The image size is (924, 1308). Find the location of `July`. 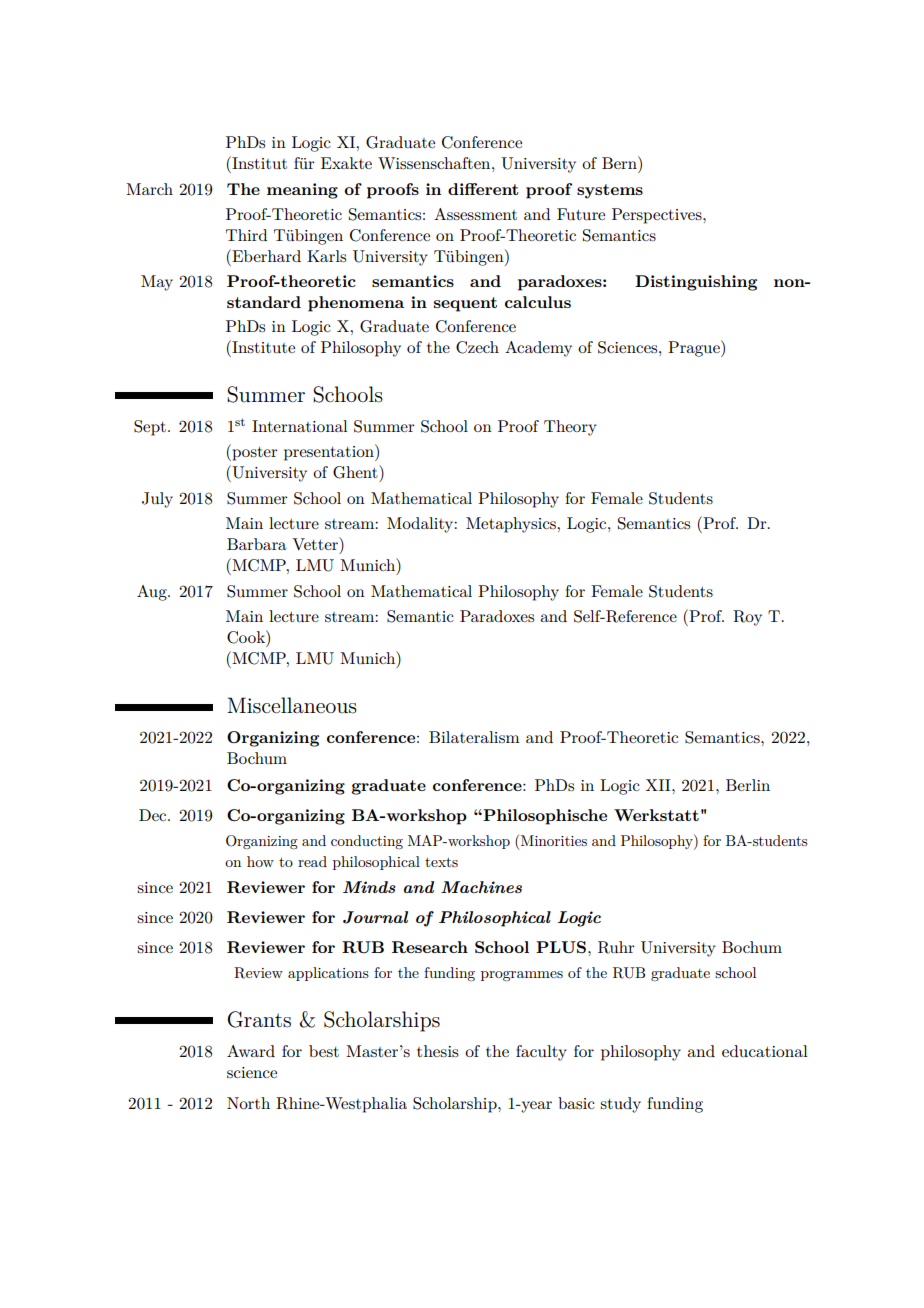

July is located at coordinates (157, 500).
